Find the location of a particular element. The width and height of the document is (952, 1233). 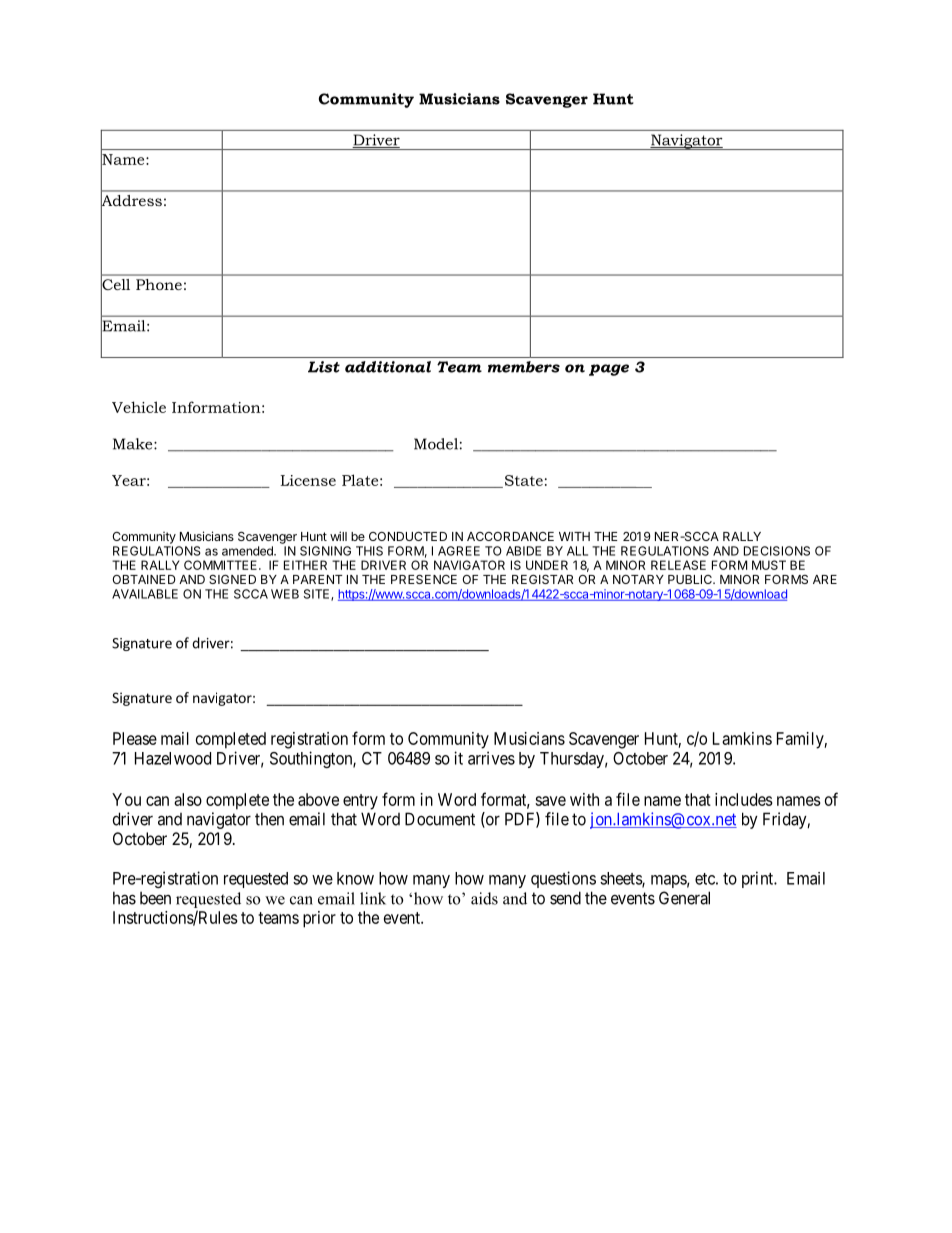

been is located at coordinates (155, 898).
